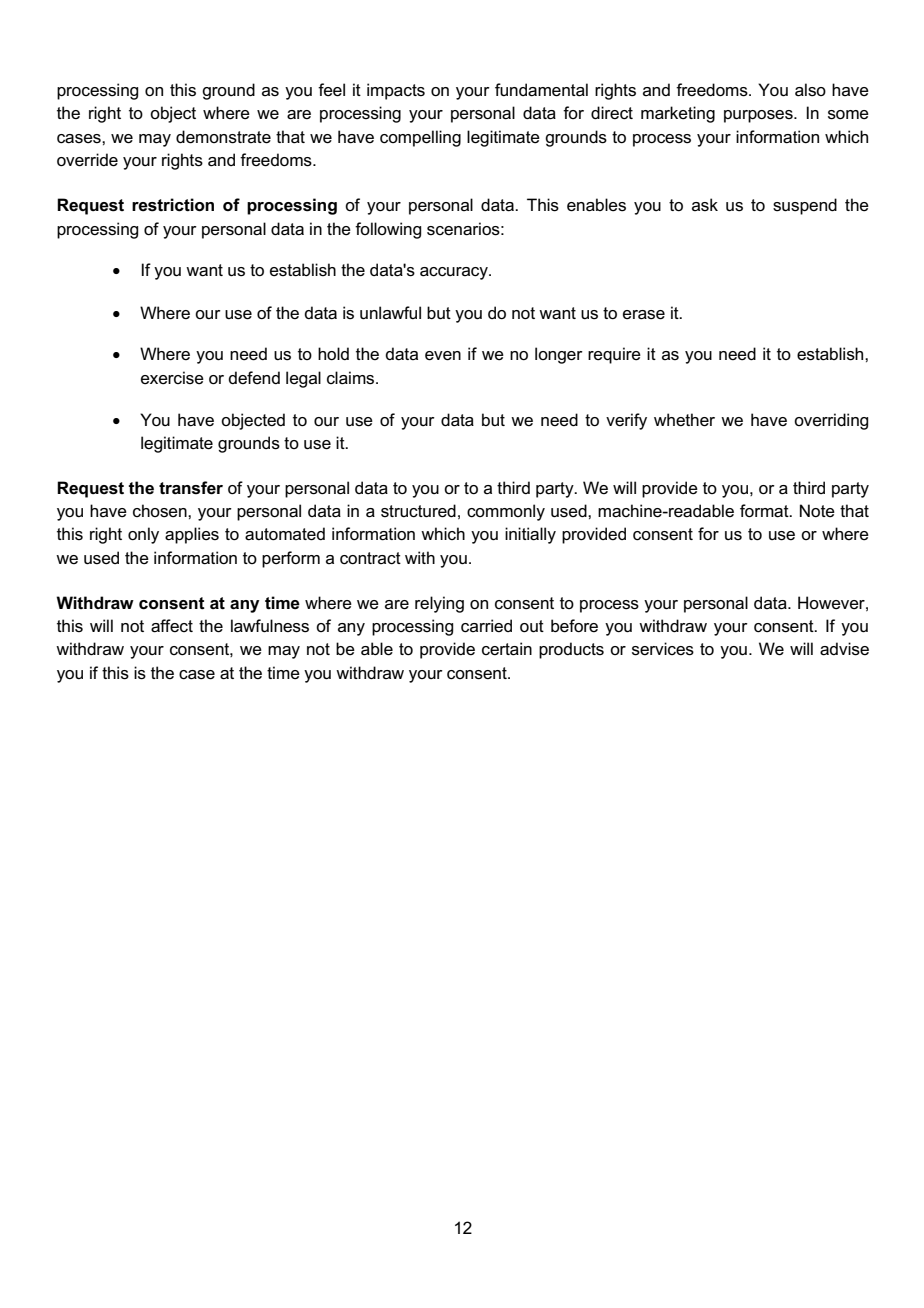 This screenshot has width=924, height=1308. I want to click on demonstrate, so click(223, 137).
